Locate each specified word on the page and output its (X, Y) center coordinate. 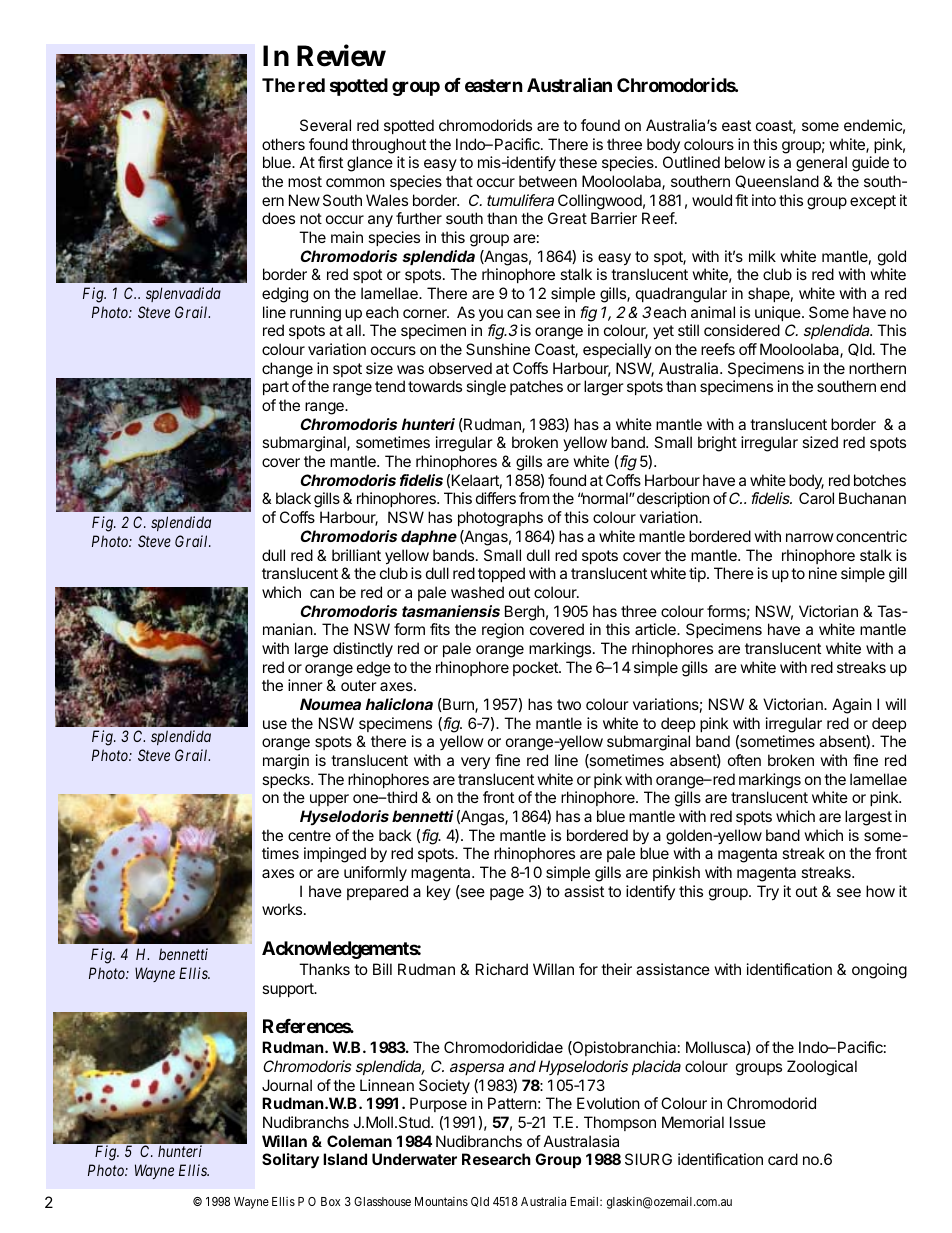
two (569, 704)
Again (852, 706)
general (821, 164)
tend (390, 386)
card (783, 1159)
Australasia (581, 1141)
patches (536, 387)
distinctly (363, 650)
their (616, 969)
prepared (377, 892)
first (330, 162)
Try (768, 893)
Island (345, 1159)
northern (877, 368)
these (578, 162)
